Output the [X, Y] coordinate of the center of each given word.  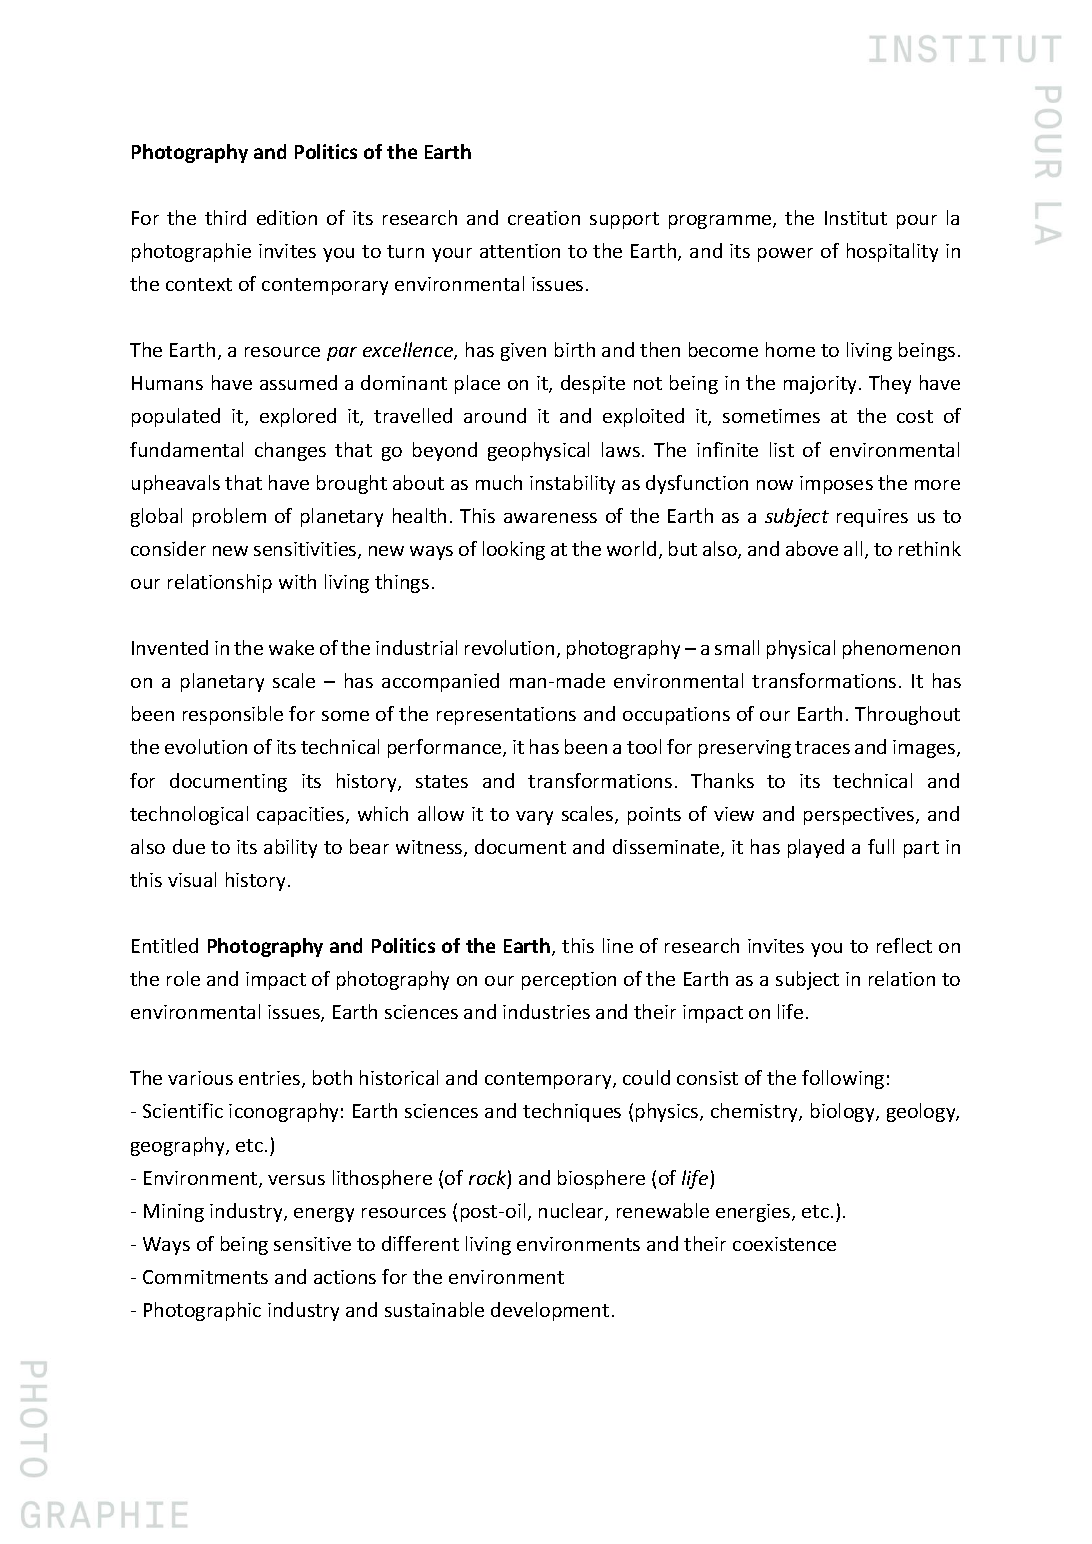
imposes [836, 485]
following [843, 1079]
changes [290, 451]
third [225, 217]
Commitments [205, 1277]
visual [192, 879]
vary [534, 818]
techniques [572, 1112]
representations [506, 716]
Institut [856, 218]
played [816, 848]
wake [291, 647]
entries [271, 1079]
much [499, 482]
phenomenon [901, 649]
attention [520, 251]
